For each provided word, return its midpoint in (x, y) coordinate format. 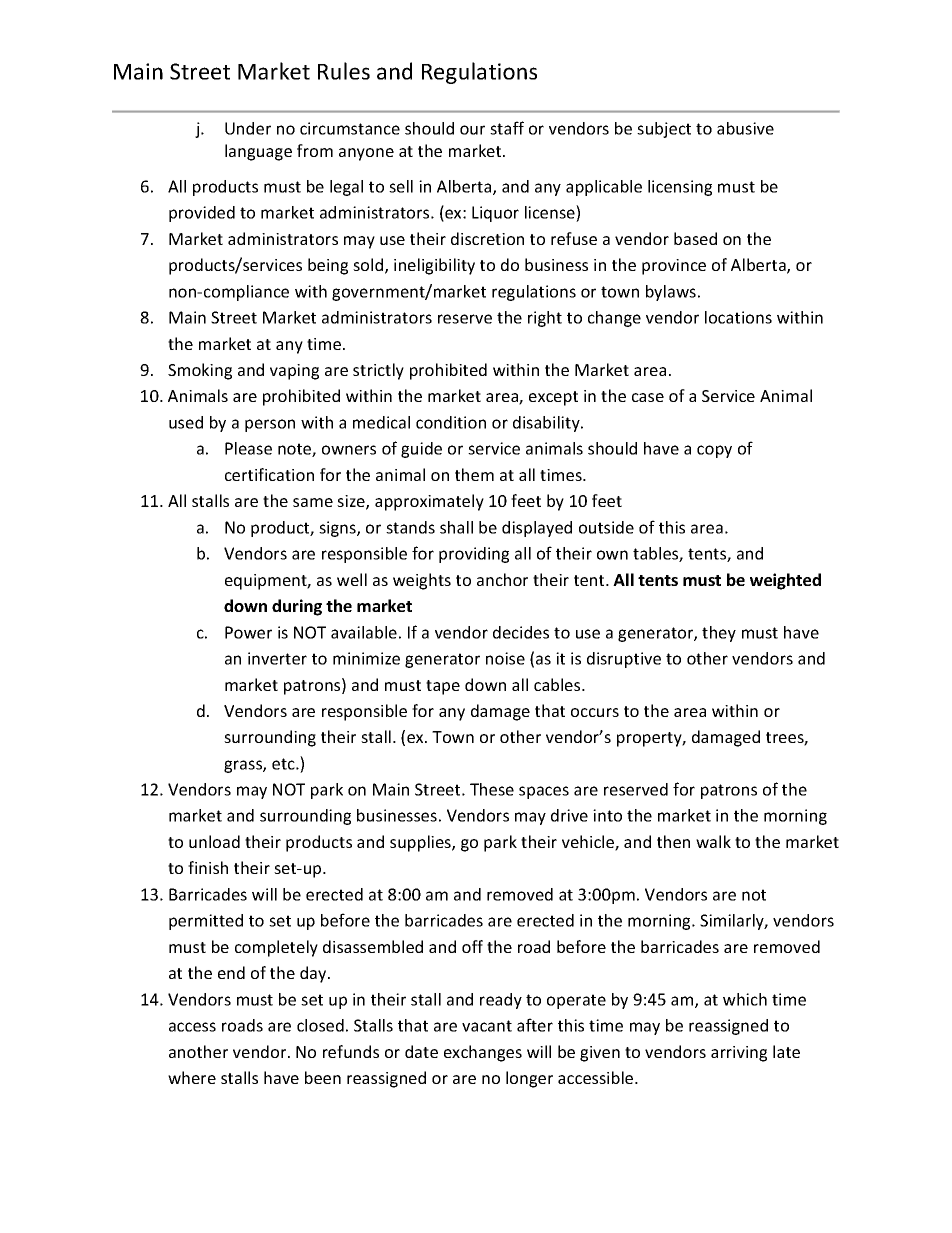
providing (474, 555)
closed (320, 1025)
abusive (745, 128)
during (297, 607)
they (719, 634)
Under (248, 128)
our (472, 130)
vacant (487, 1026)
